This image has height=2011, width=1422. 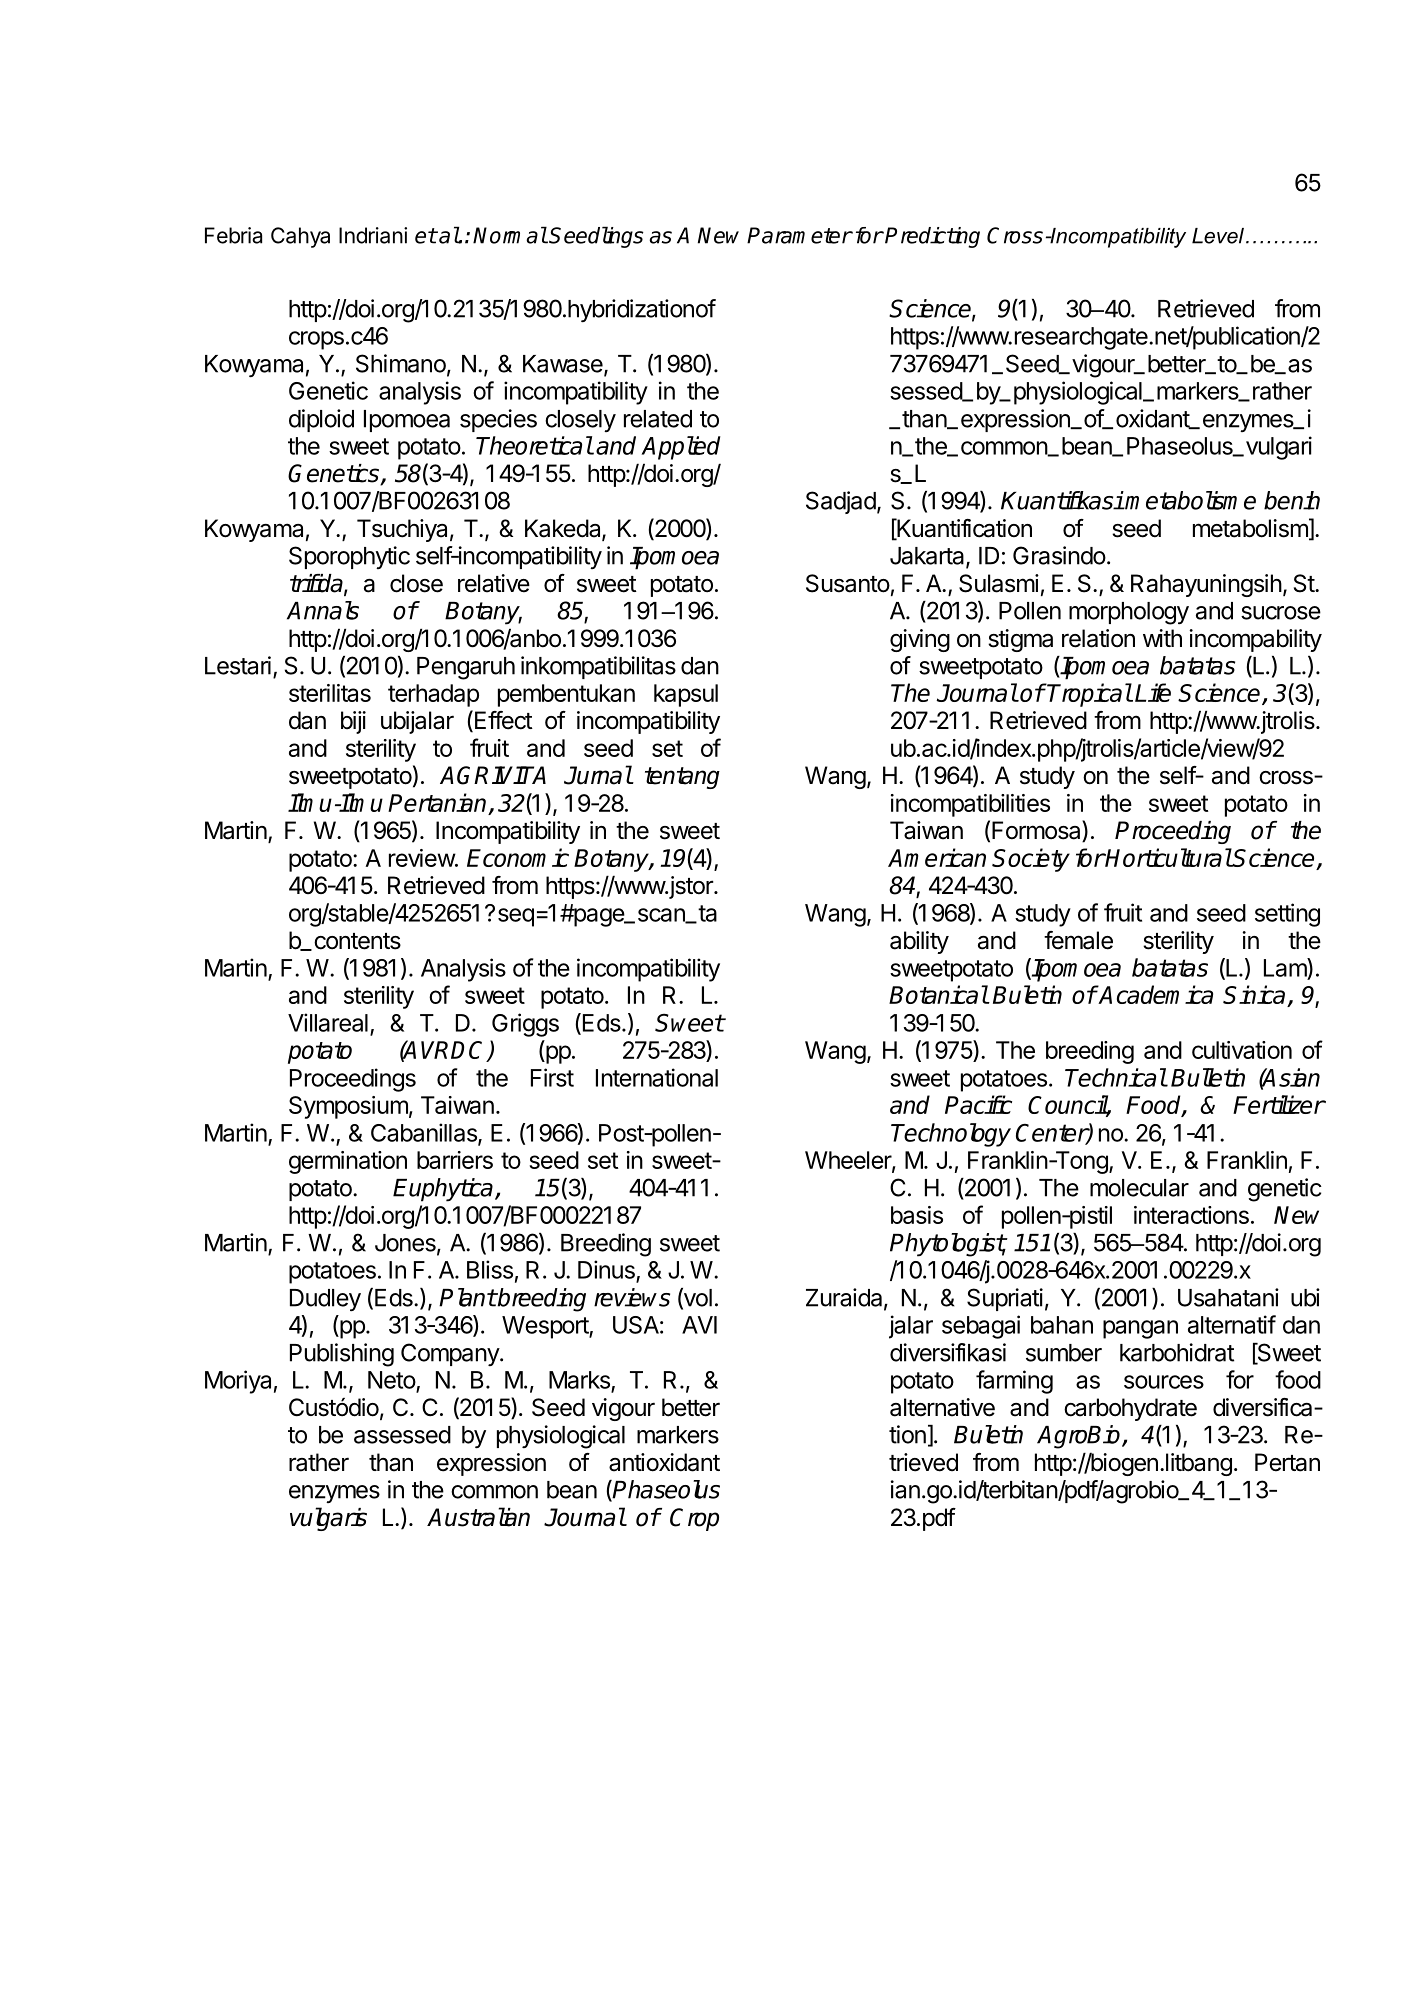 I want to click on Effect, so click(x=504, y=720).
